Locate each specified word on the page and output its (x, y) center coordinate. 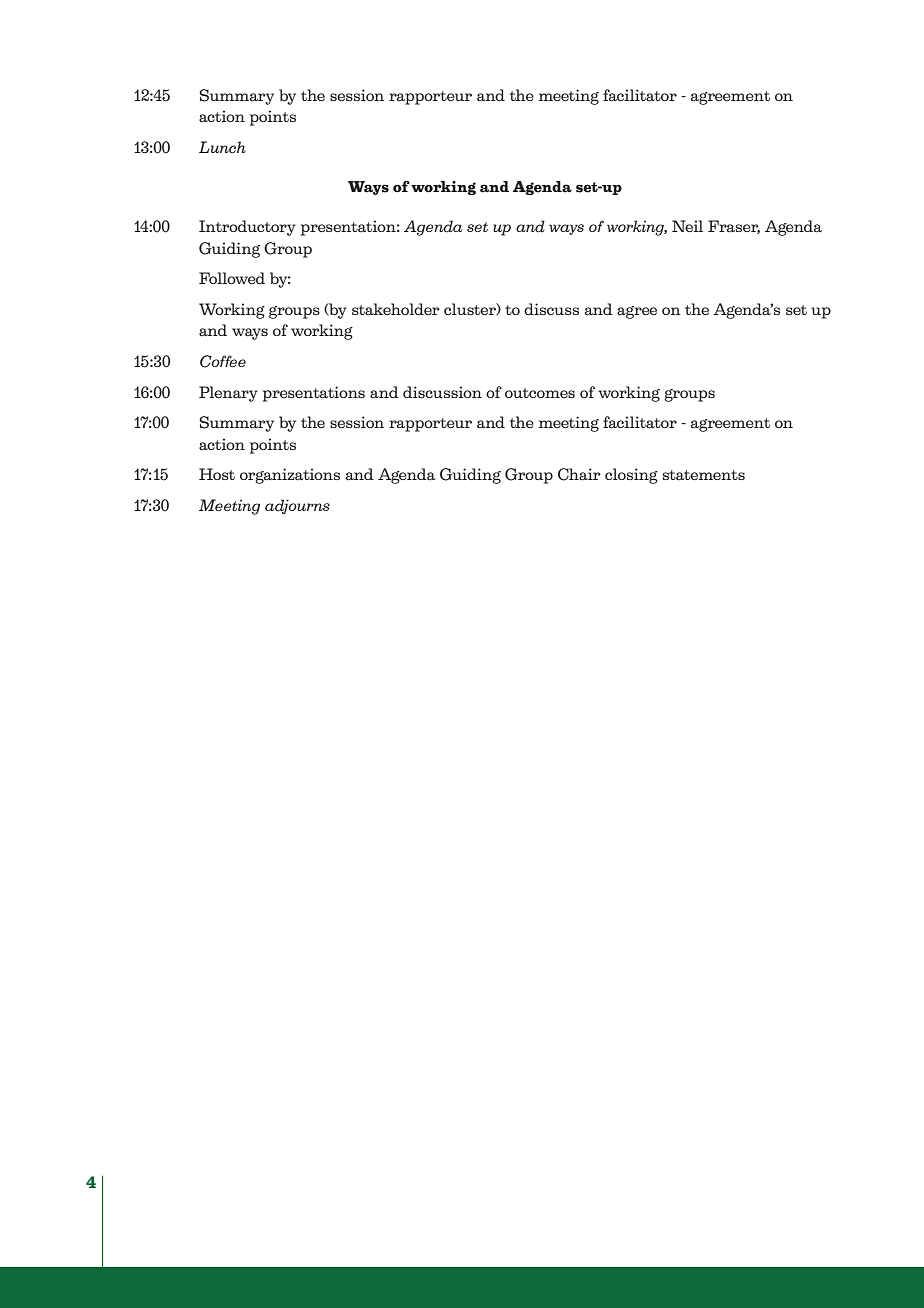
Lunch (222, 147)
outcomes (540, 393)
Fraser (734, 227)
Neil (687, 226)
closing (631, 476)
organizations (290, 476)
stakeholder (396, 309)
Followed (232, 278)
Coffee (223, 361)
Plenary (228, 394)
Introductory (247, 228)
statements (704, 475)
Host (217, 474)
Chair (579, 474)
